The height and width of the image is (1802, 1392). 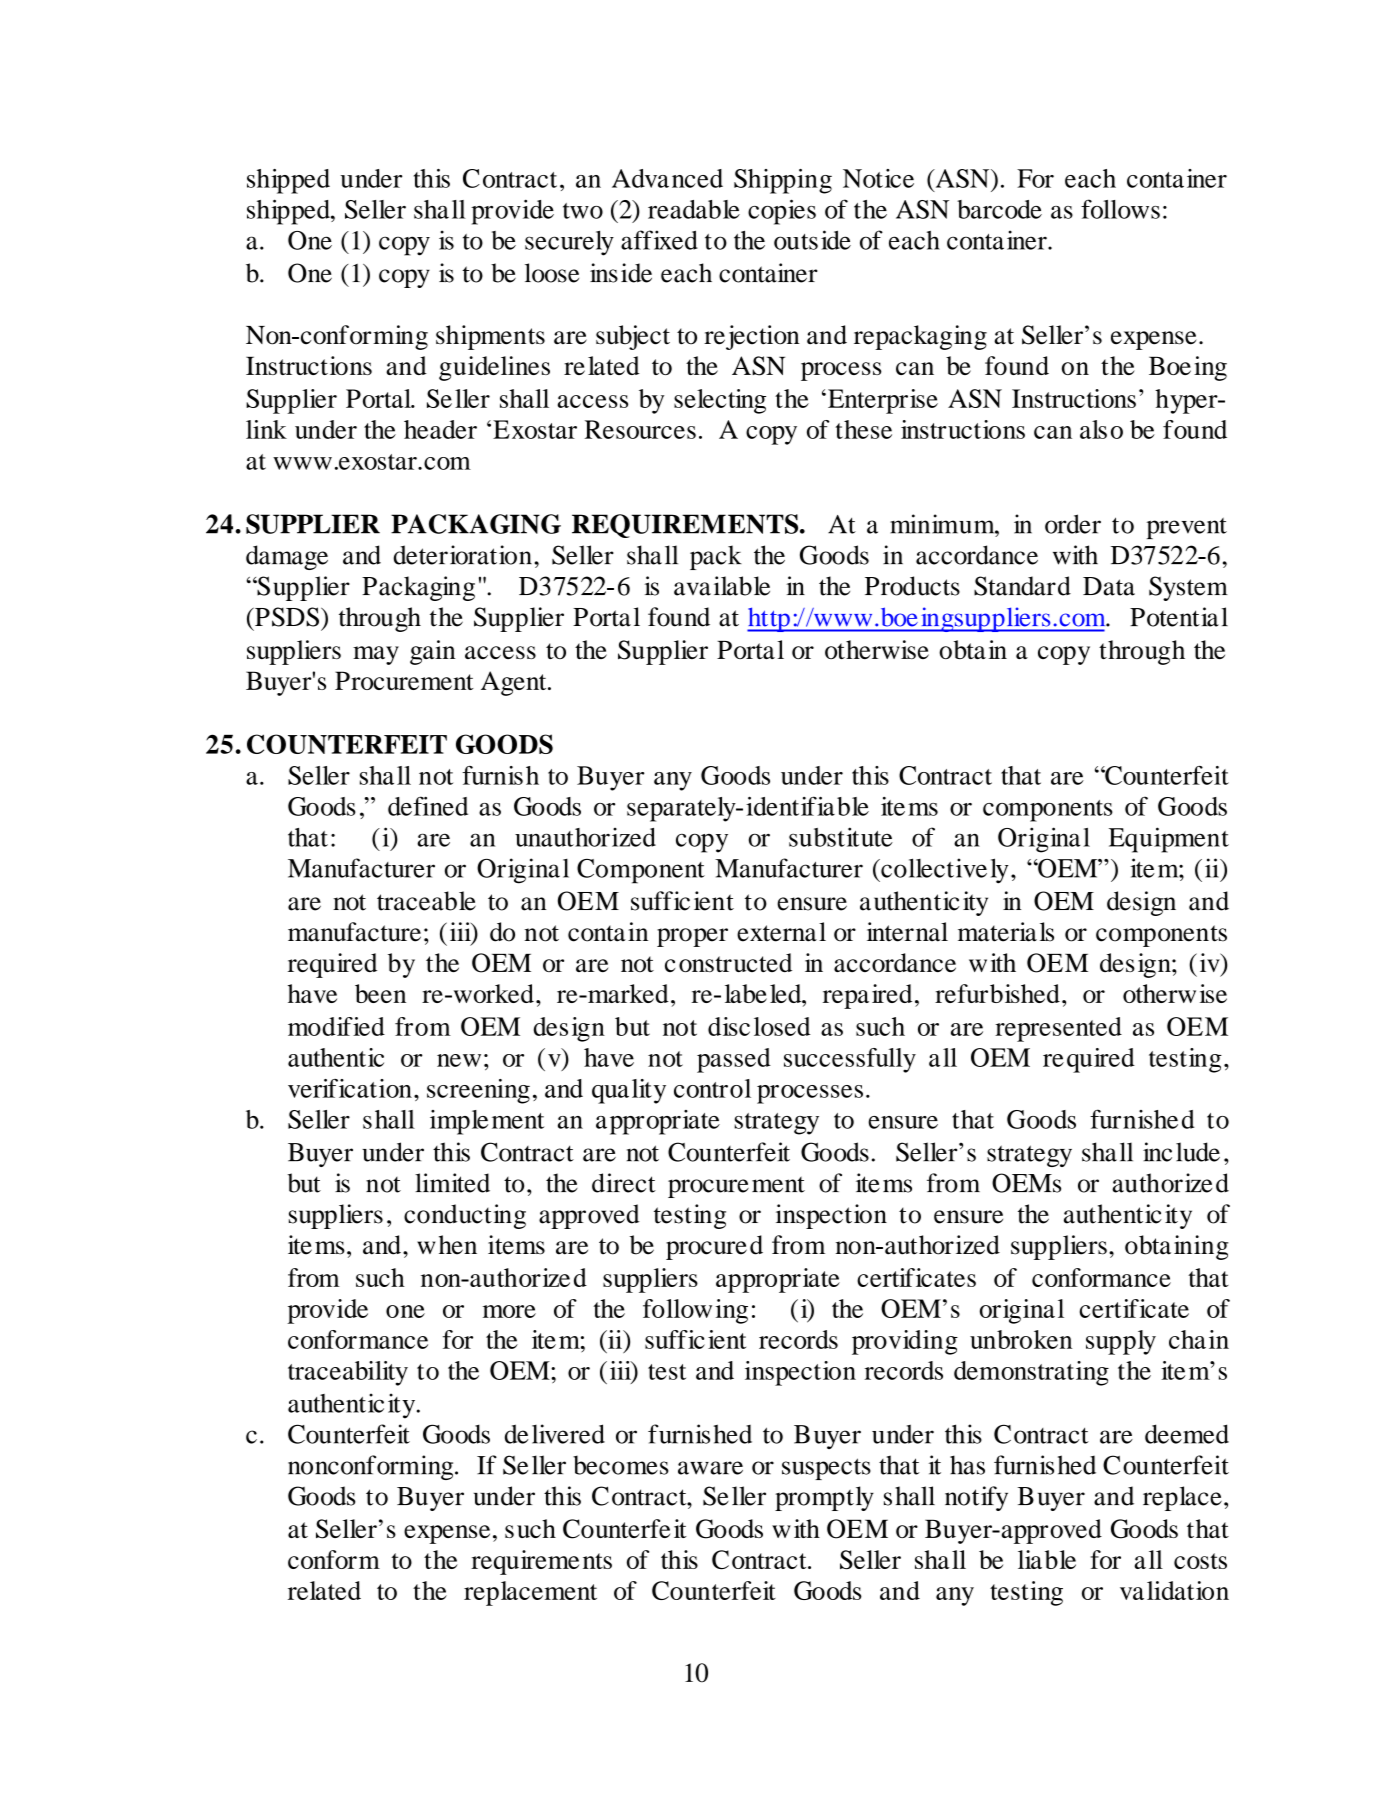 What do you see at coordinates (552, 273) in the image?
I see `loose` at bounding box center [552, 273].
